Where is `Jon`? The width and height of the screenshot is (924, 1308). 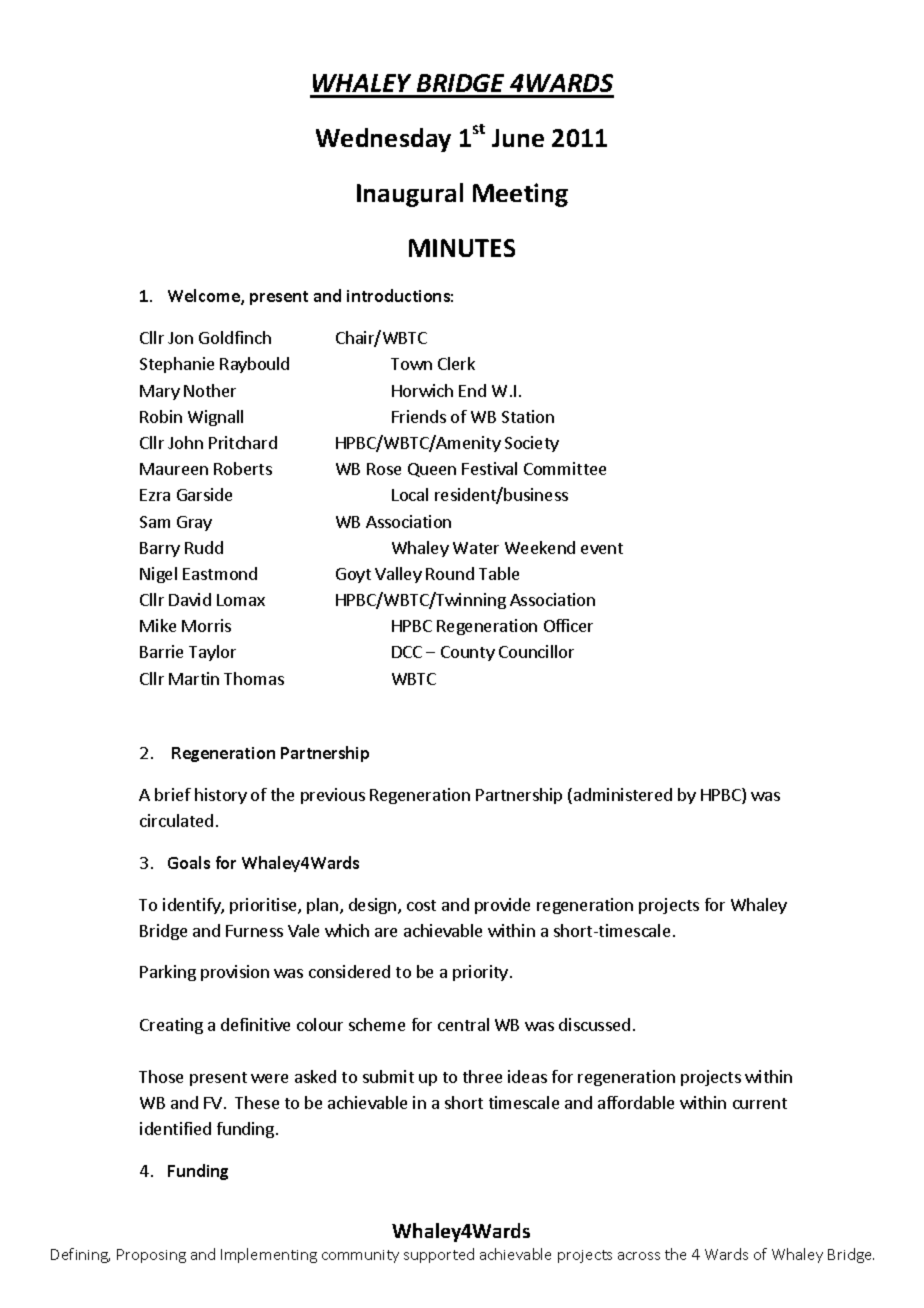
Jon is located at coordinates (180, 338).
